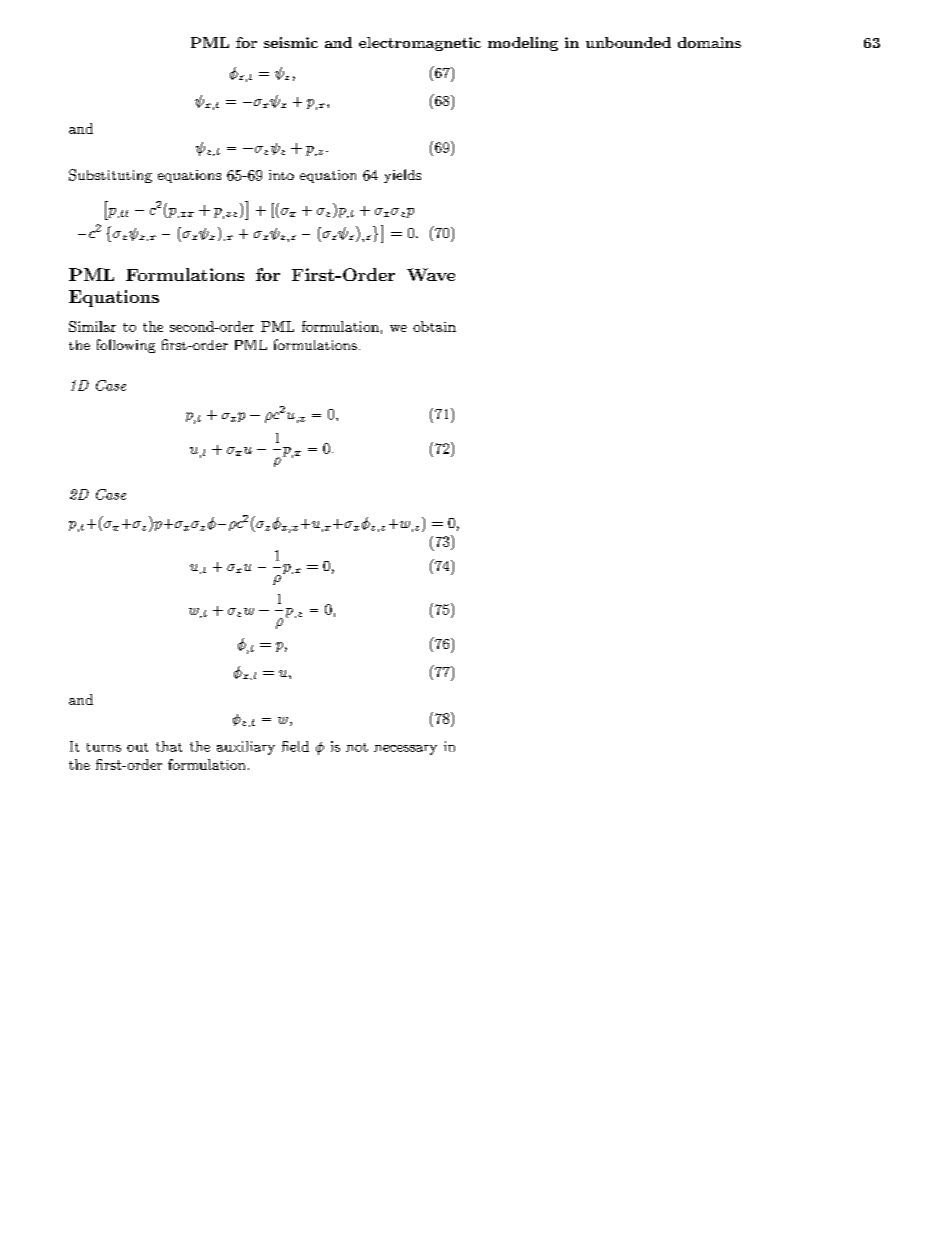 This screenshot has height=1233, width=952. What do you see at coordinates (434, 326) in the screenshot?
I see `obtain` at bounding box center [434, 326].
